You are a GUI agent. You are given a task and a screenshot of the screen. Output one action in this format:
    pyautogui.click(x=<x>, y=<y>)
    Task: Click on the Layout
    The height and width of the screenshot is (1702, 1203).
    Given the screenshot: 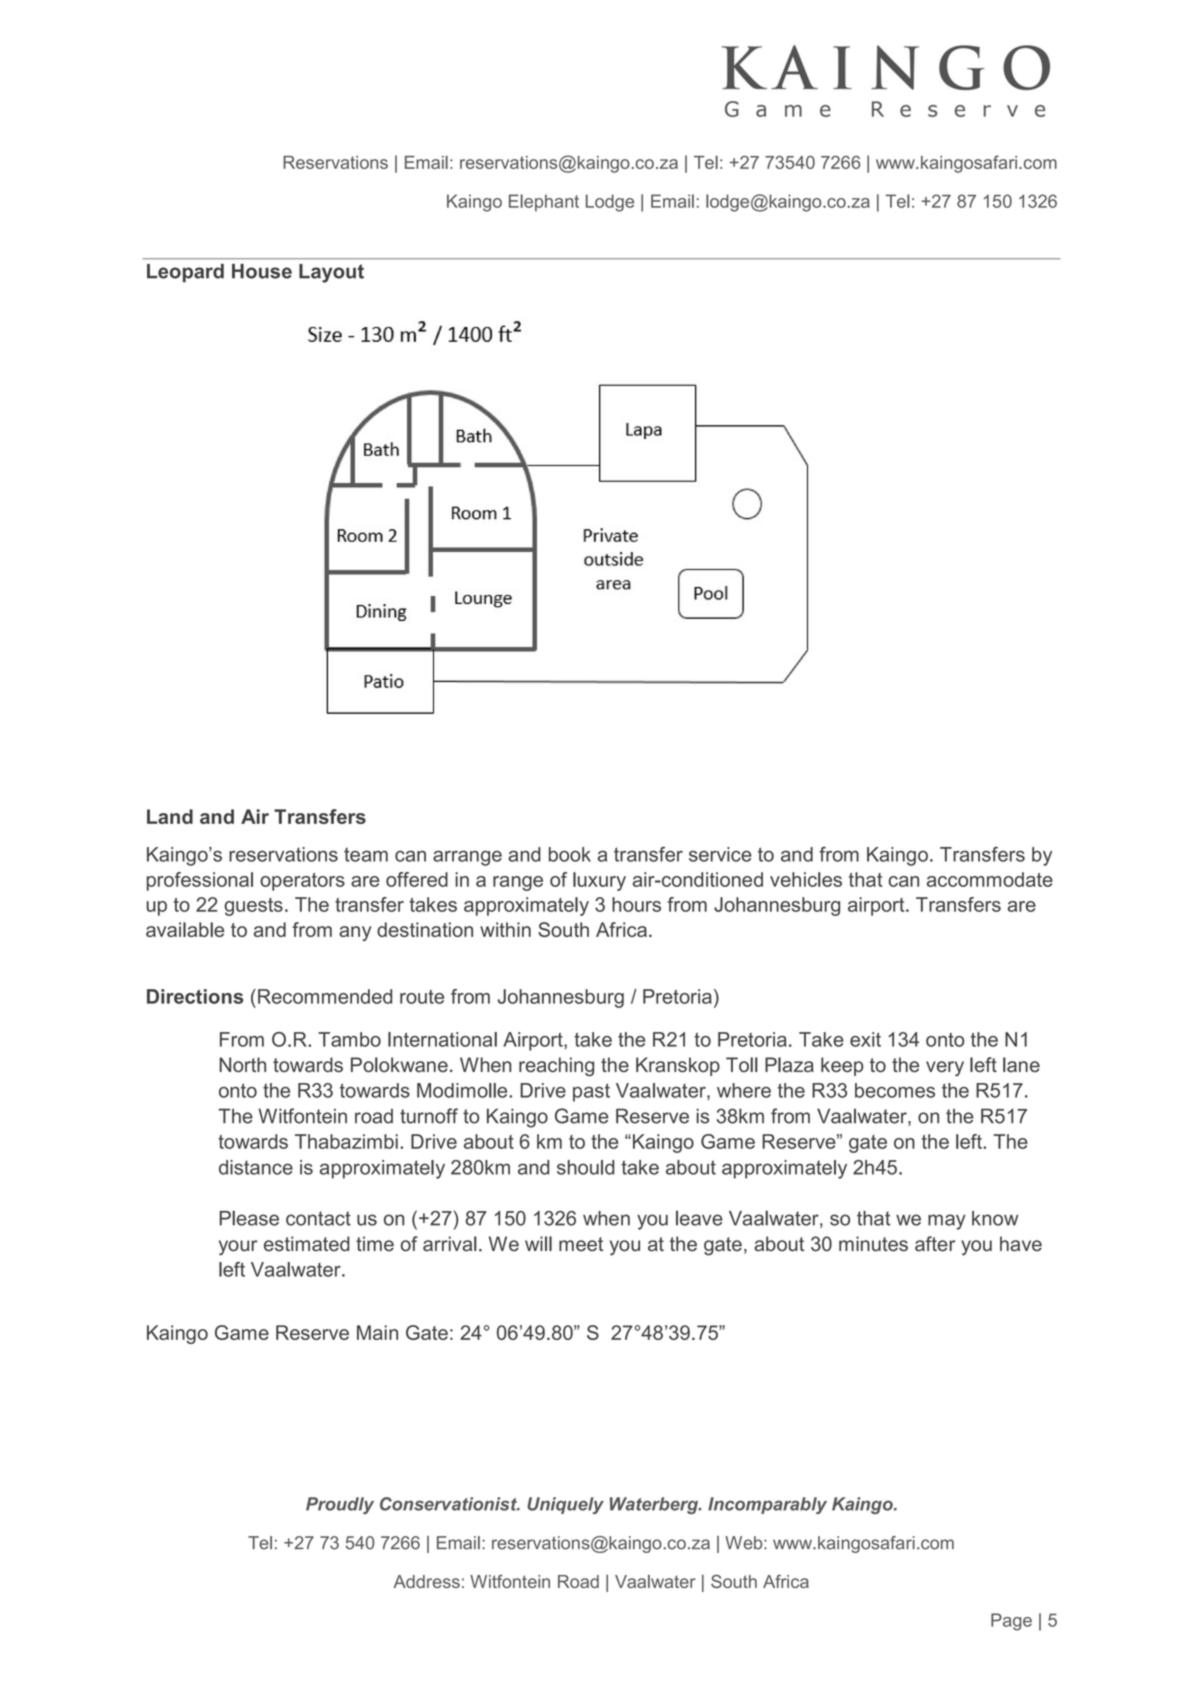 What is the action you would take?
    pyautogui.click(x=331, y=273)
